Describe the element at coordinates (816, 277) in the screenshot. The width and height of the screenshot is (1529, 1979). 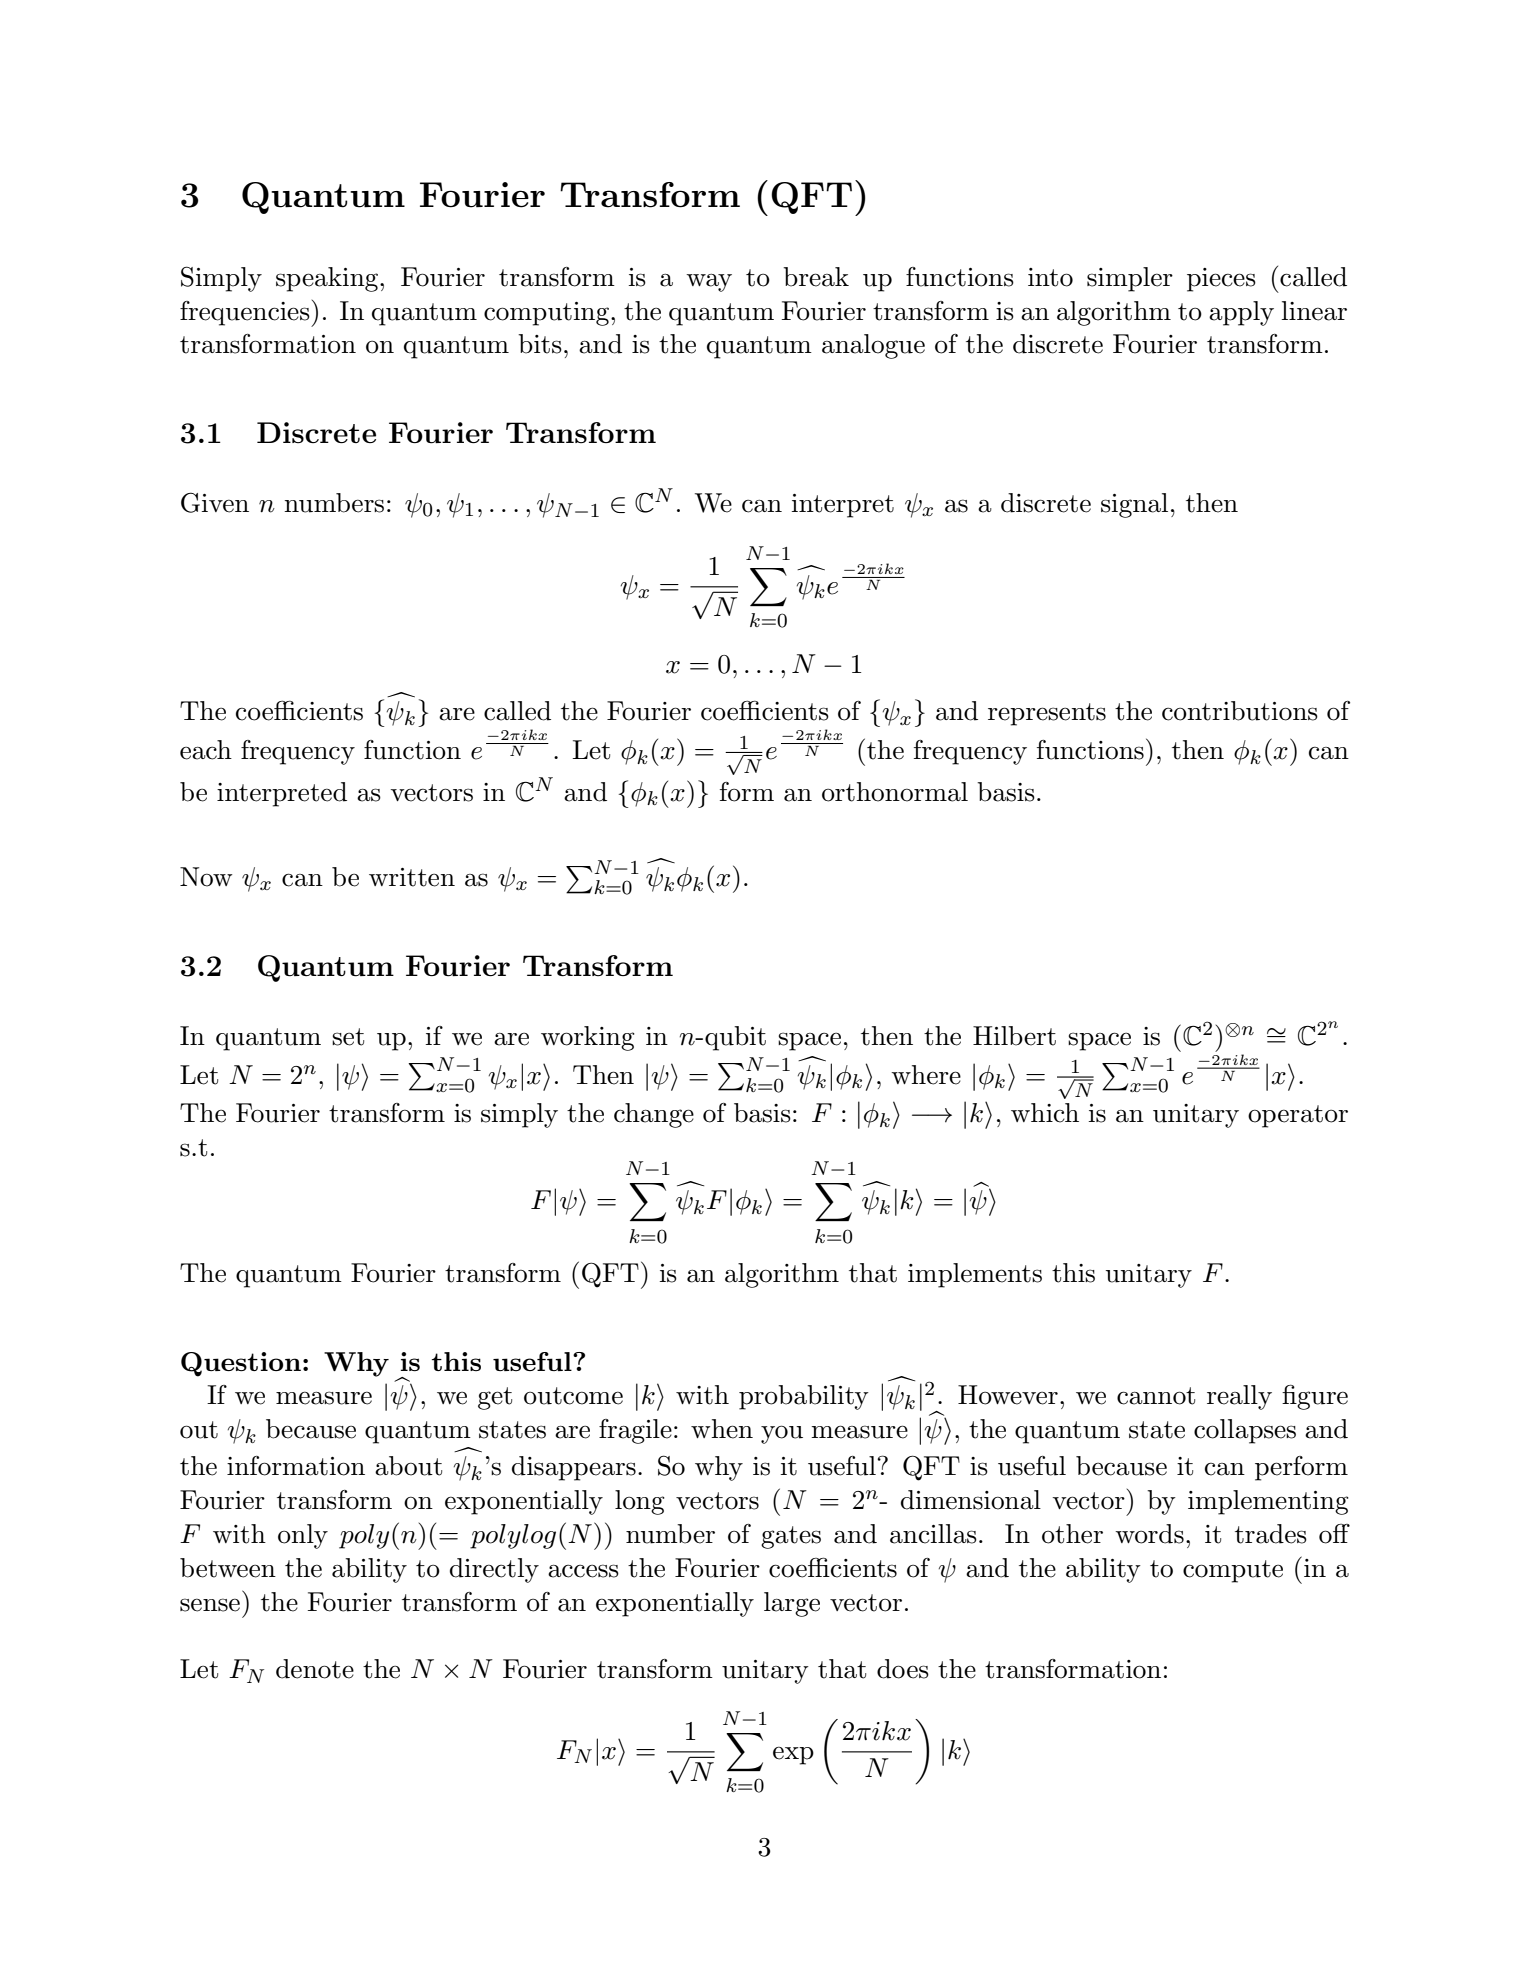
I see `break` at that location.
